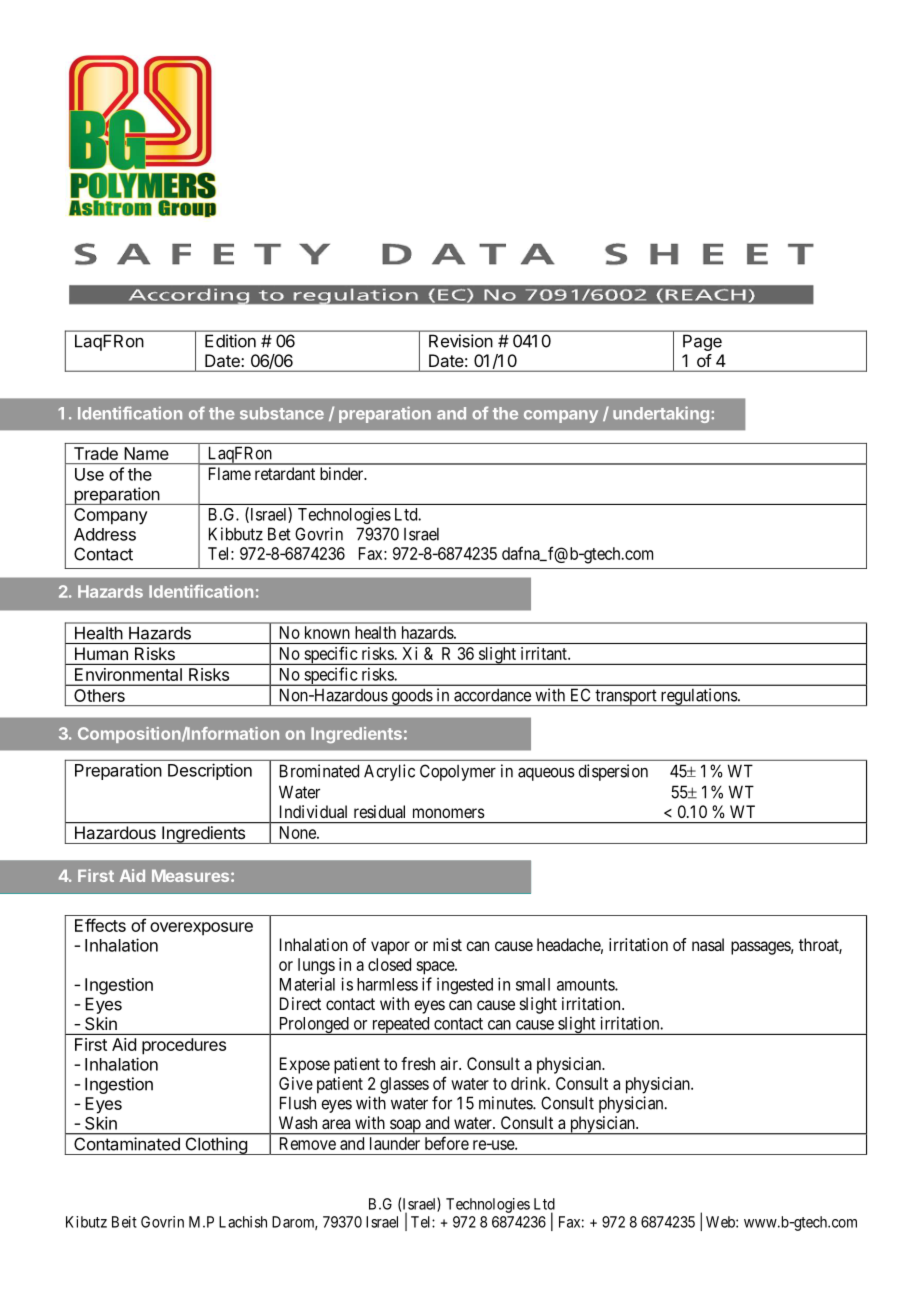 The image size is (924, 1308). I want to click on Revision, so click(461, 341).
